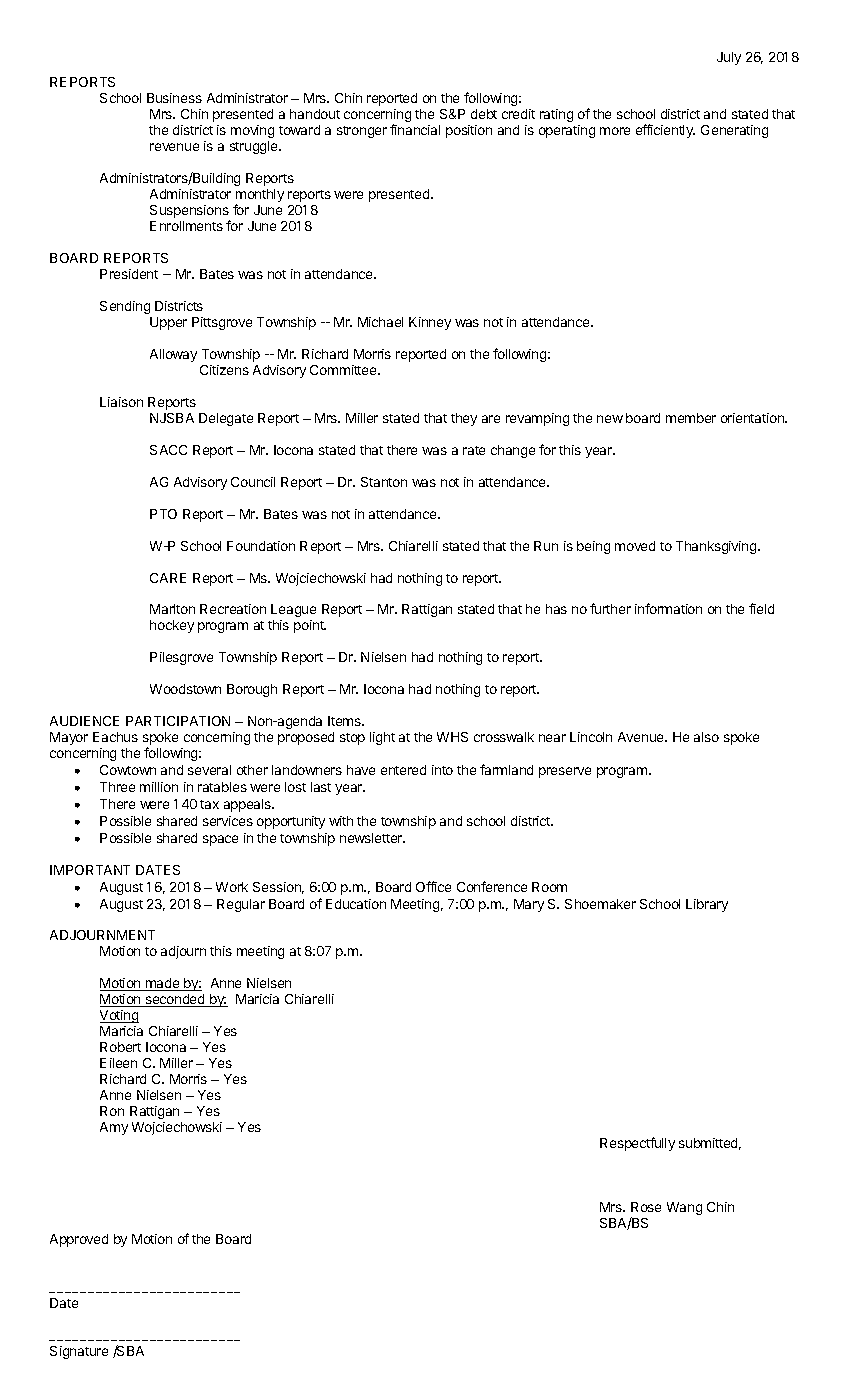  What do you see at coordinates (79, 1352) in the page?
I see `Signature` at bounding box center [79, 1352].
